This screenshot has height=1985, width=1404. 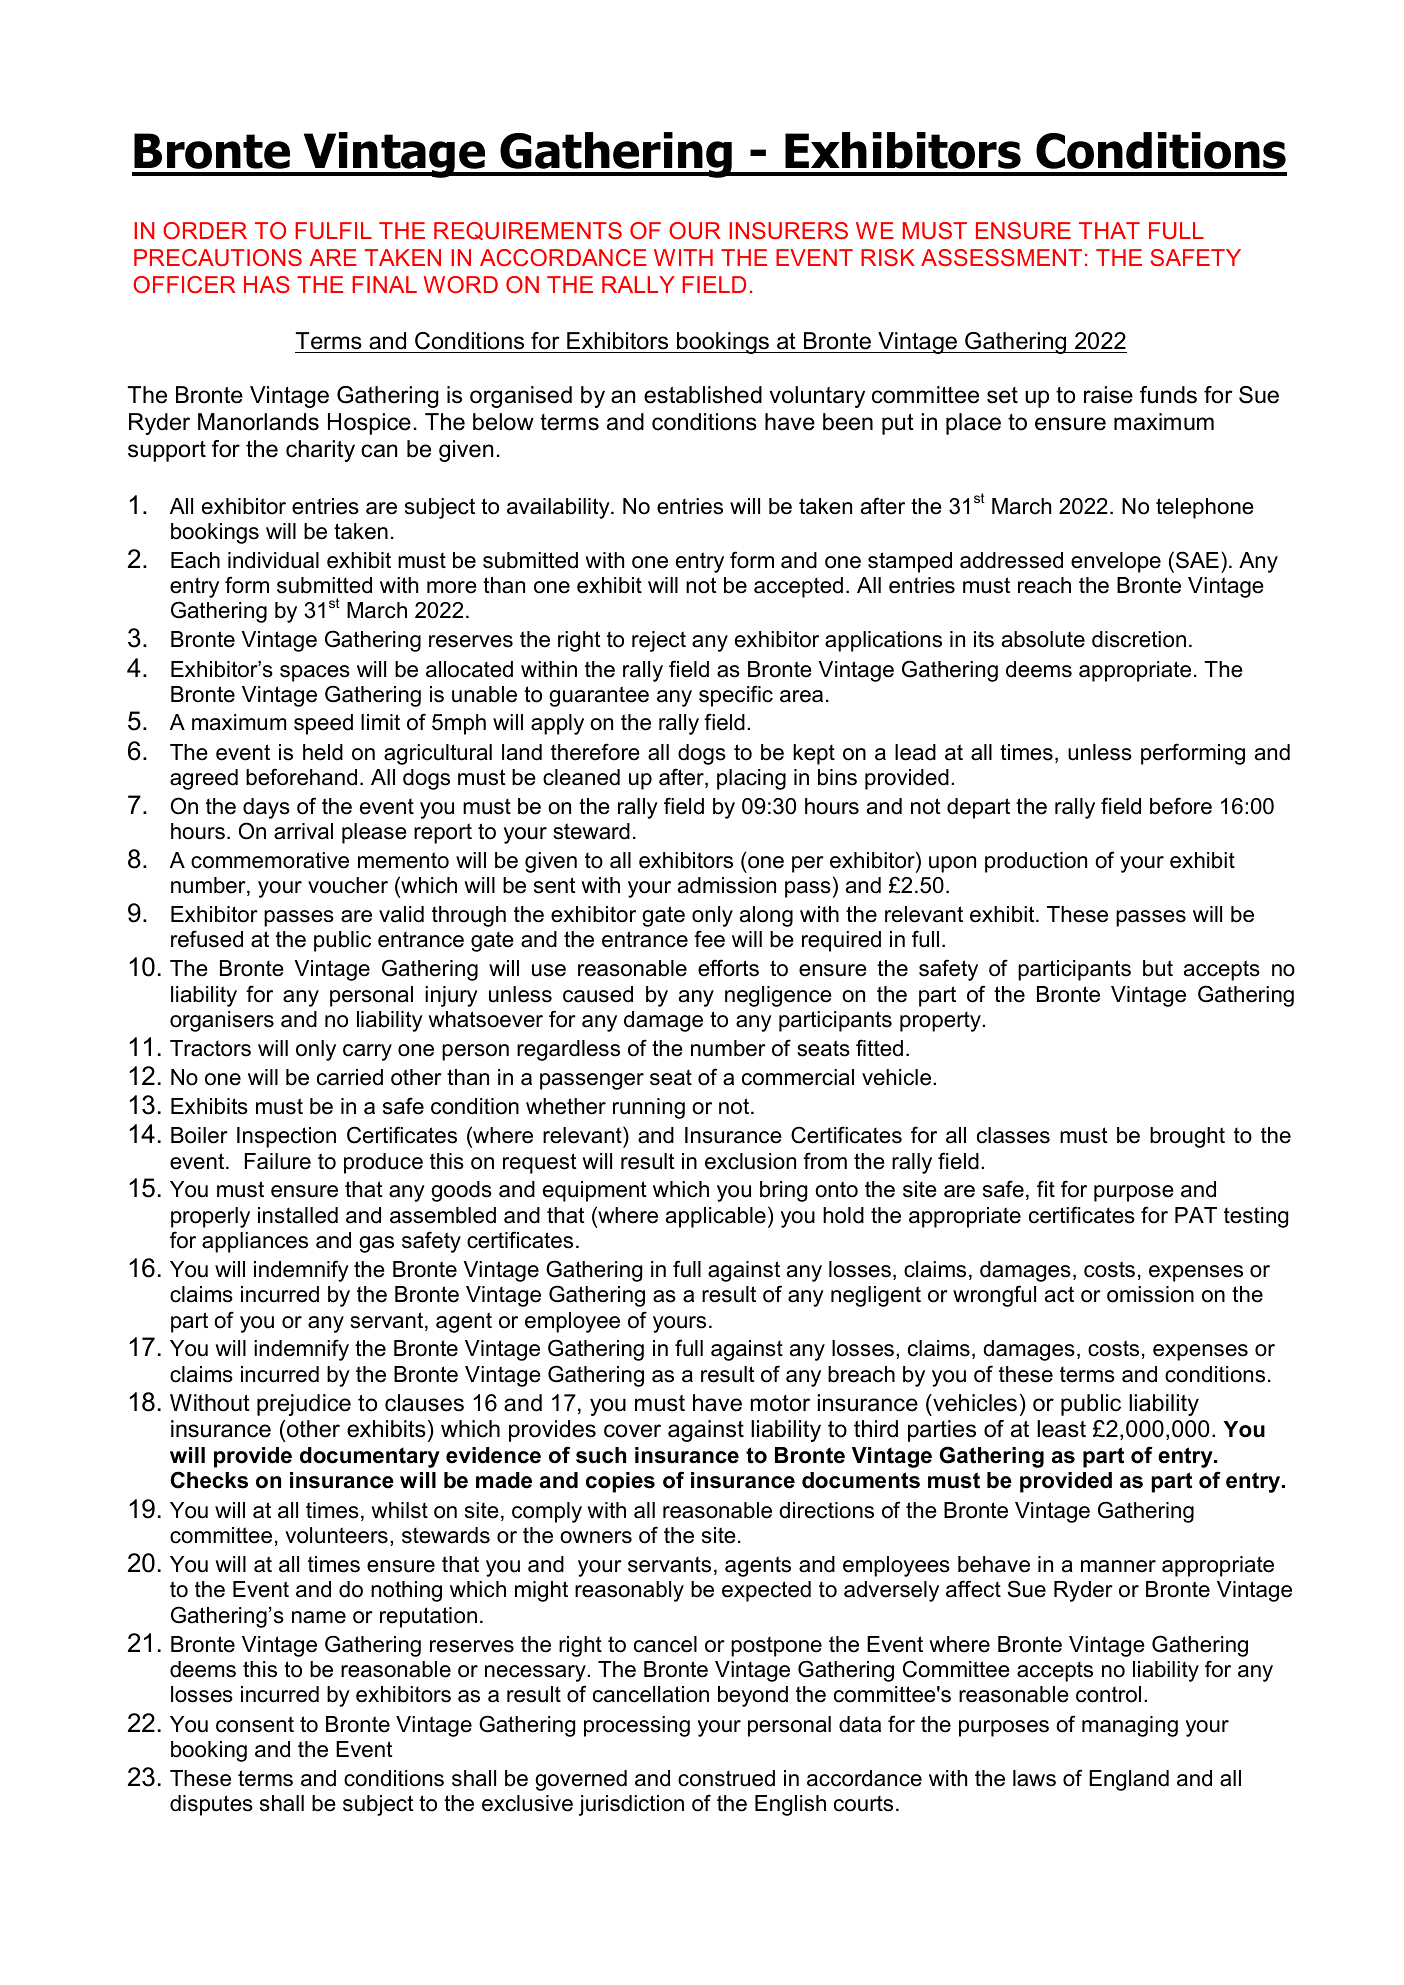 What do you see at coordinates (222, 1021) in the screenshot?
I see `organisers` at bounding box center [222, 1021].
